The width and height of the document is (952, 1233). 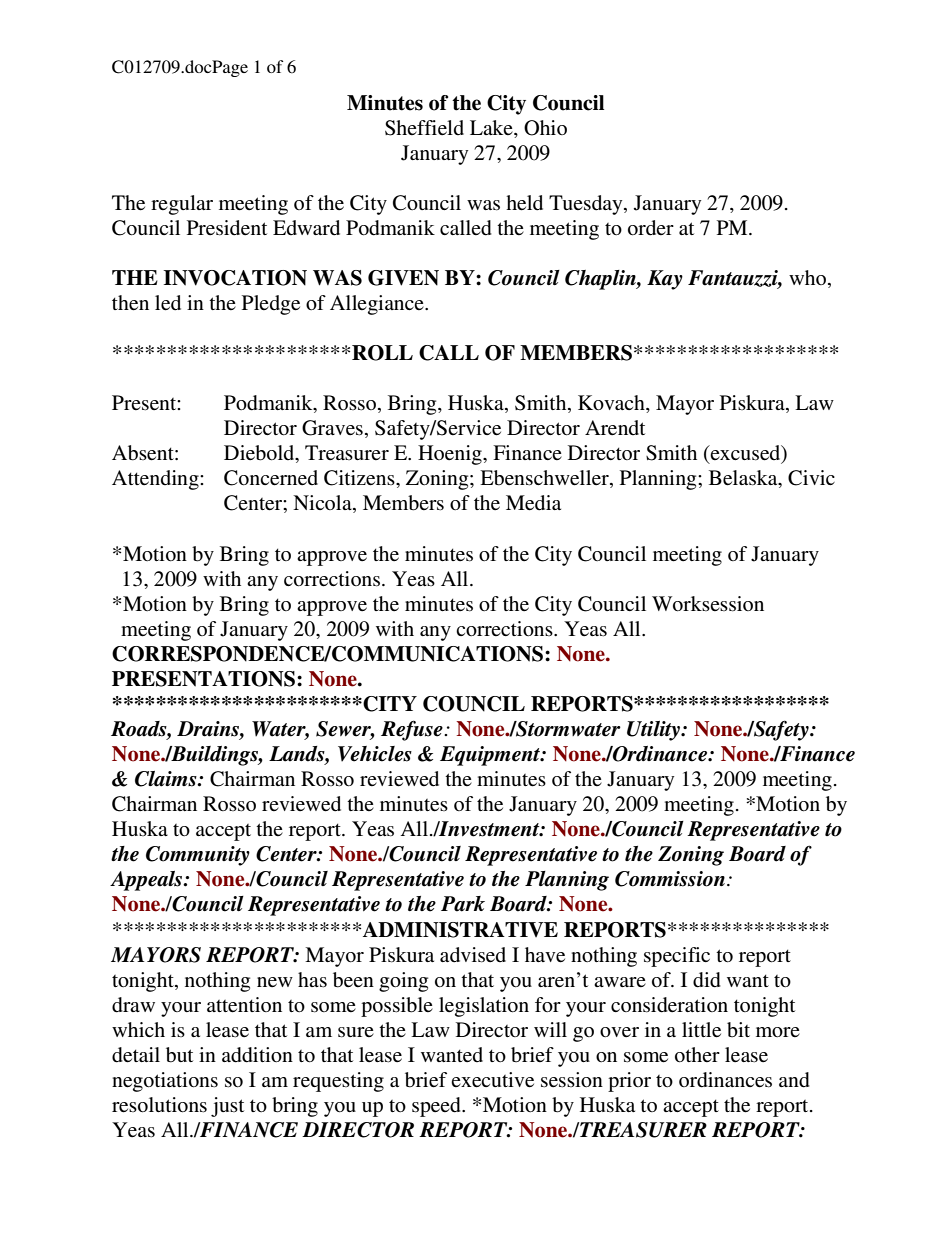 What do you see at coordinates (382, 353) in the document?
I see `ROLL` at bounding box center [382, 353].
